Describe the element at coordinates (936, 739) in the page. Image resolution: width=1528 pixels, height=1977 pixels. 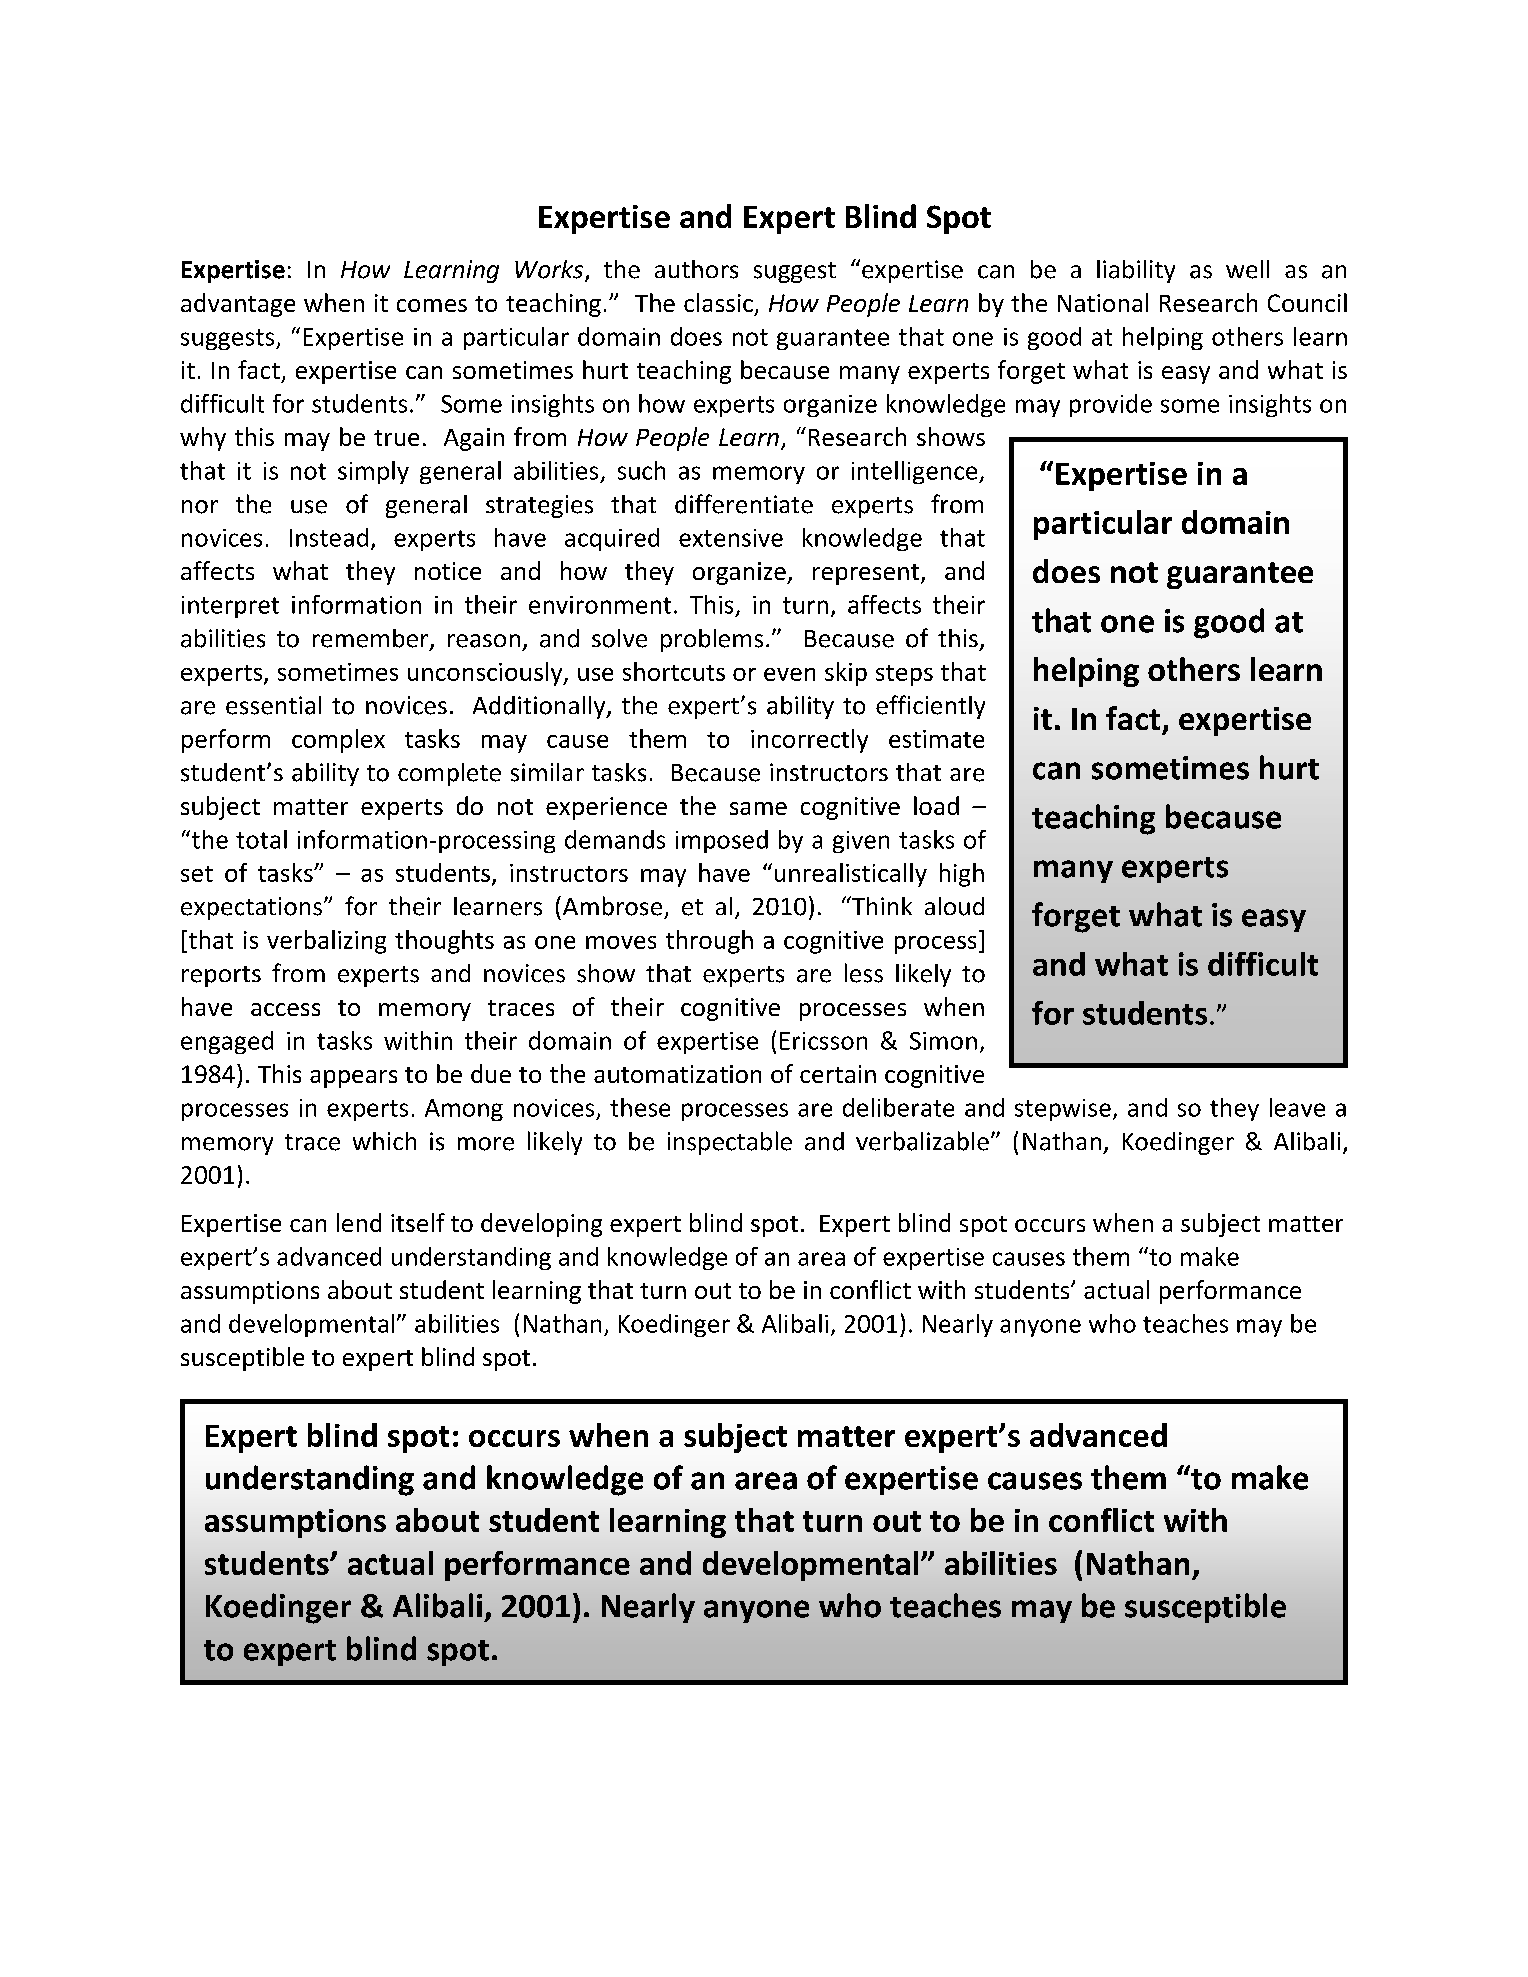
I see `estimate` at that location.
